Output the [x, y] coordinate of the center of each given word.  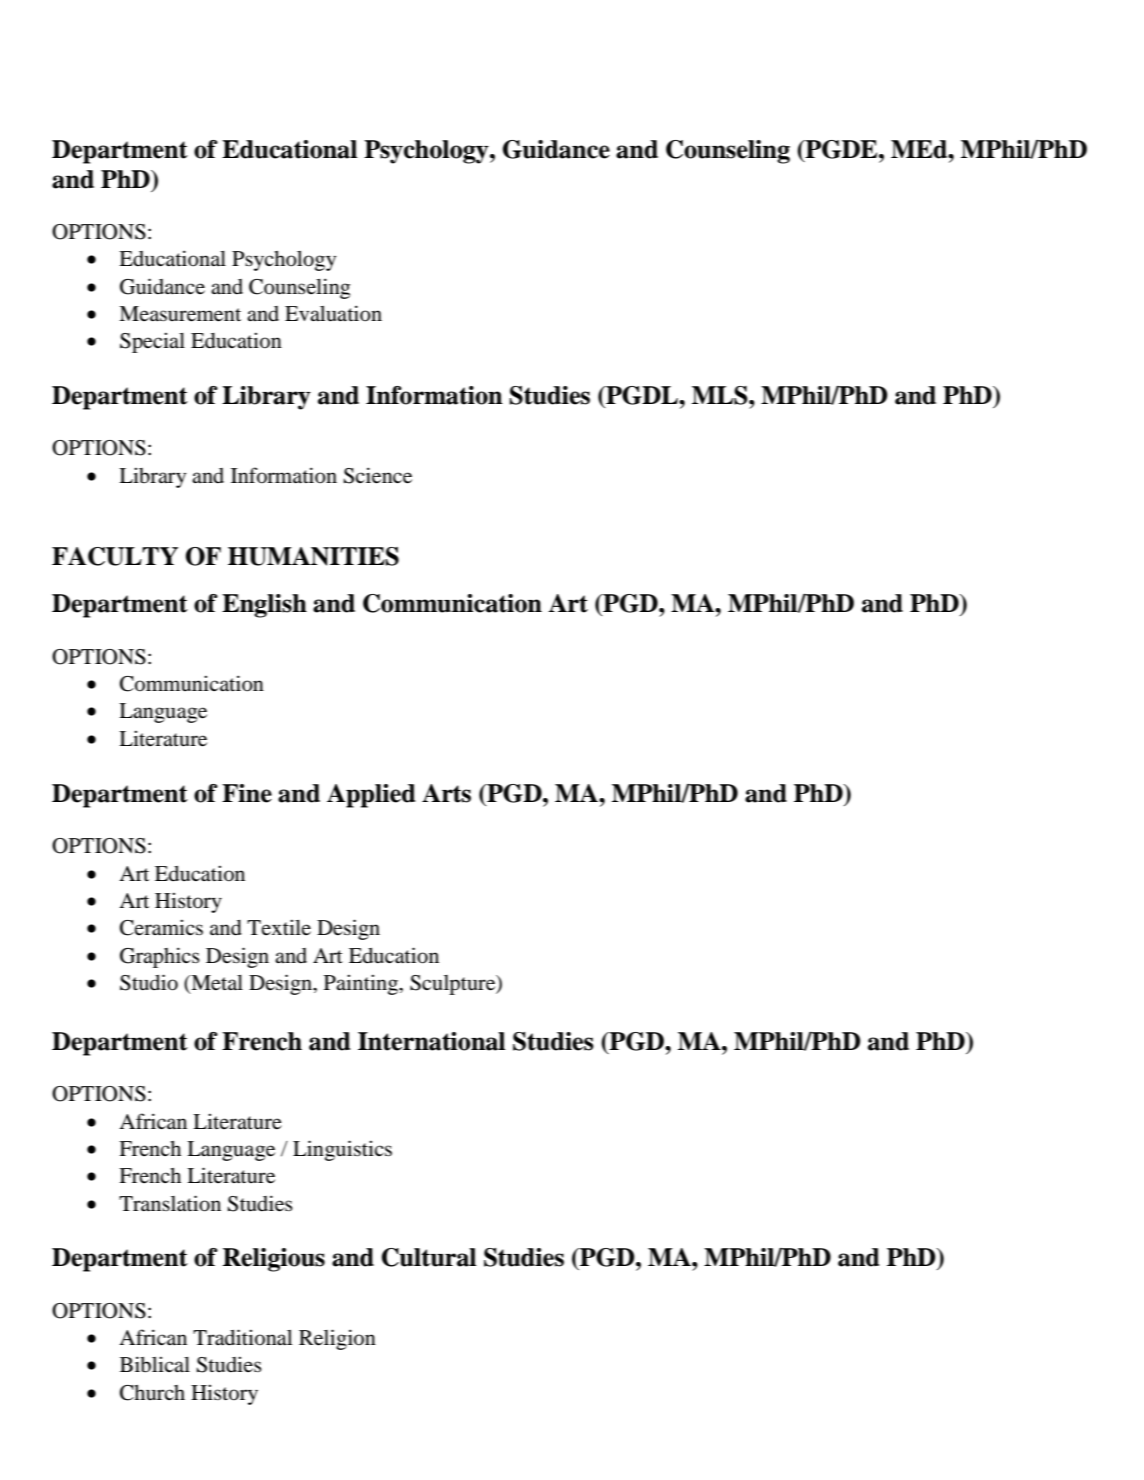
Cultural [429, 1257]
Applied [371, 796]
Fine [247, 793]
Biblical [155, 1364]
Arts [446, 793]
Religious [274, 1260]
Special [152, 342]
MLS [721, 395]
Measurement [180, 314]
